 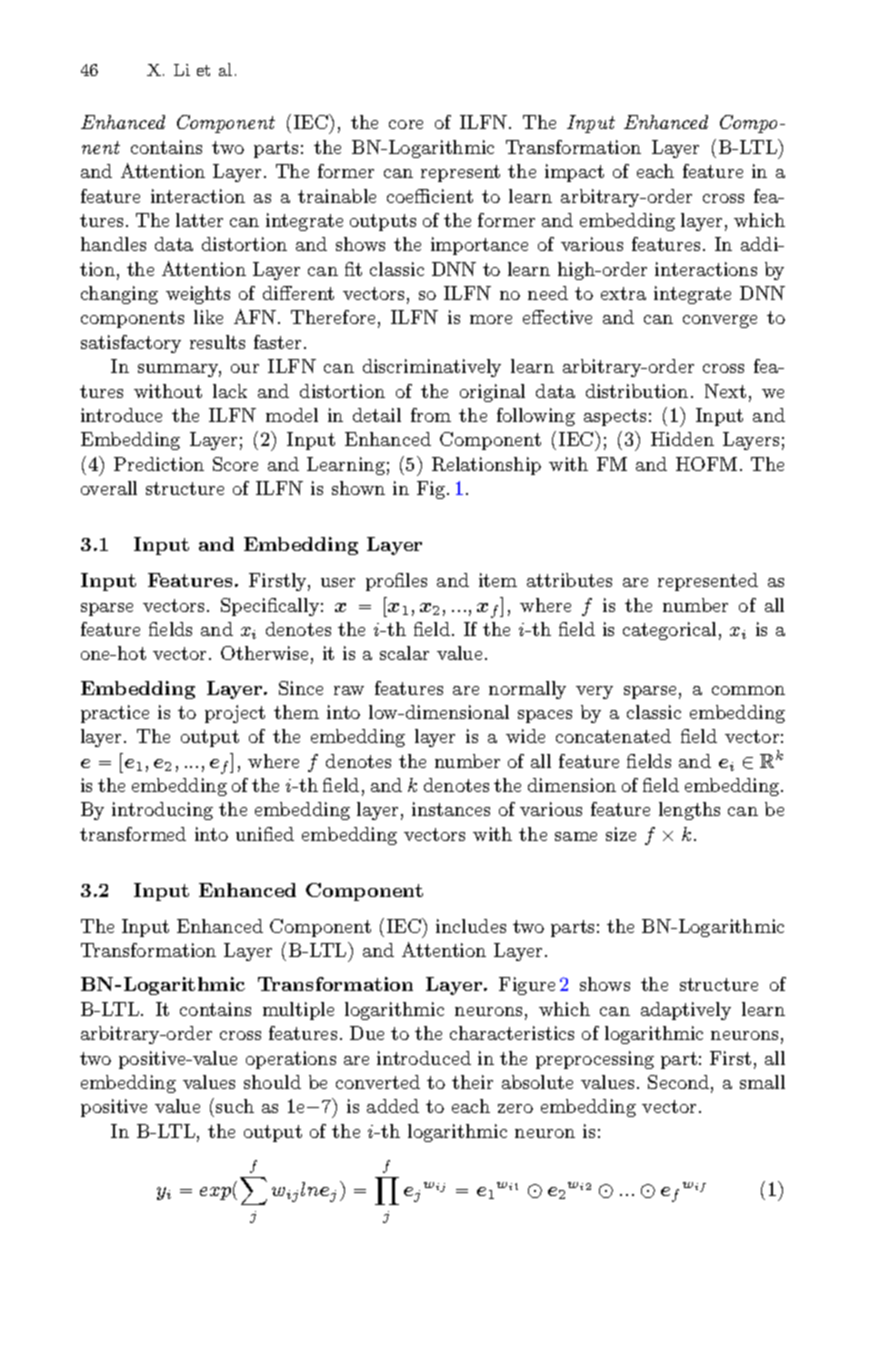 What do you see at coordinates (669, 631) in the document?
I see `categorical` at bounding box center [669, 631].
